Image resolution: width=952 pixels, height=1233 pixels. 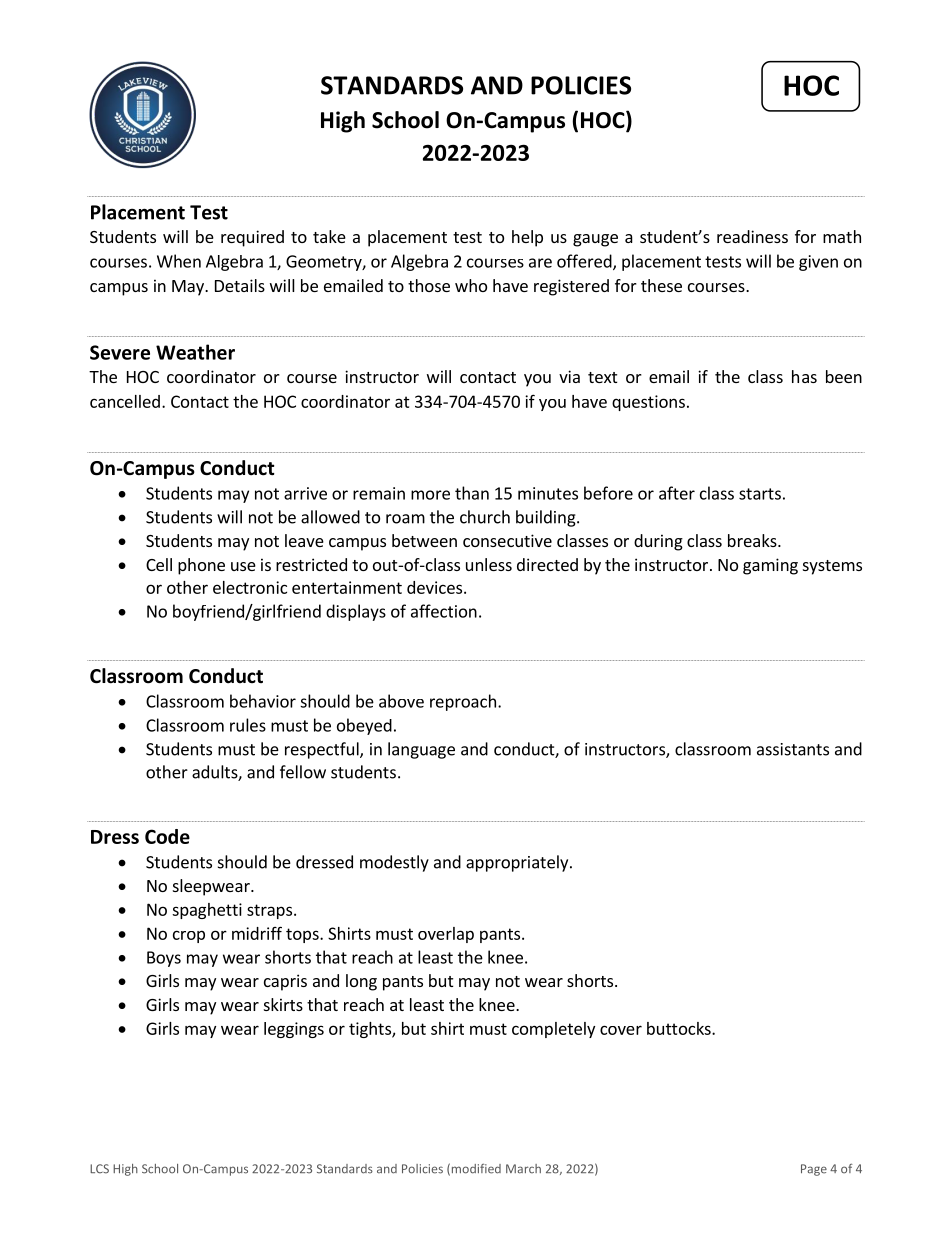 I want to click on When, so click(x=179, y=261).
